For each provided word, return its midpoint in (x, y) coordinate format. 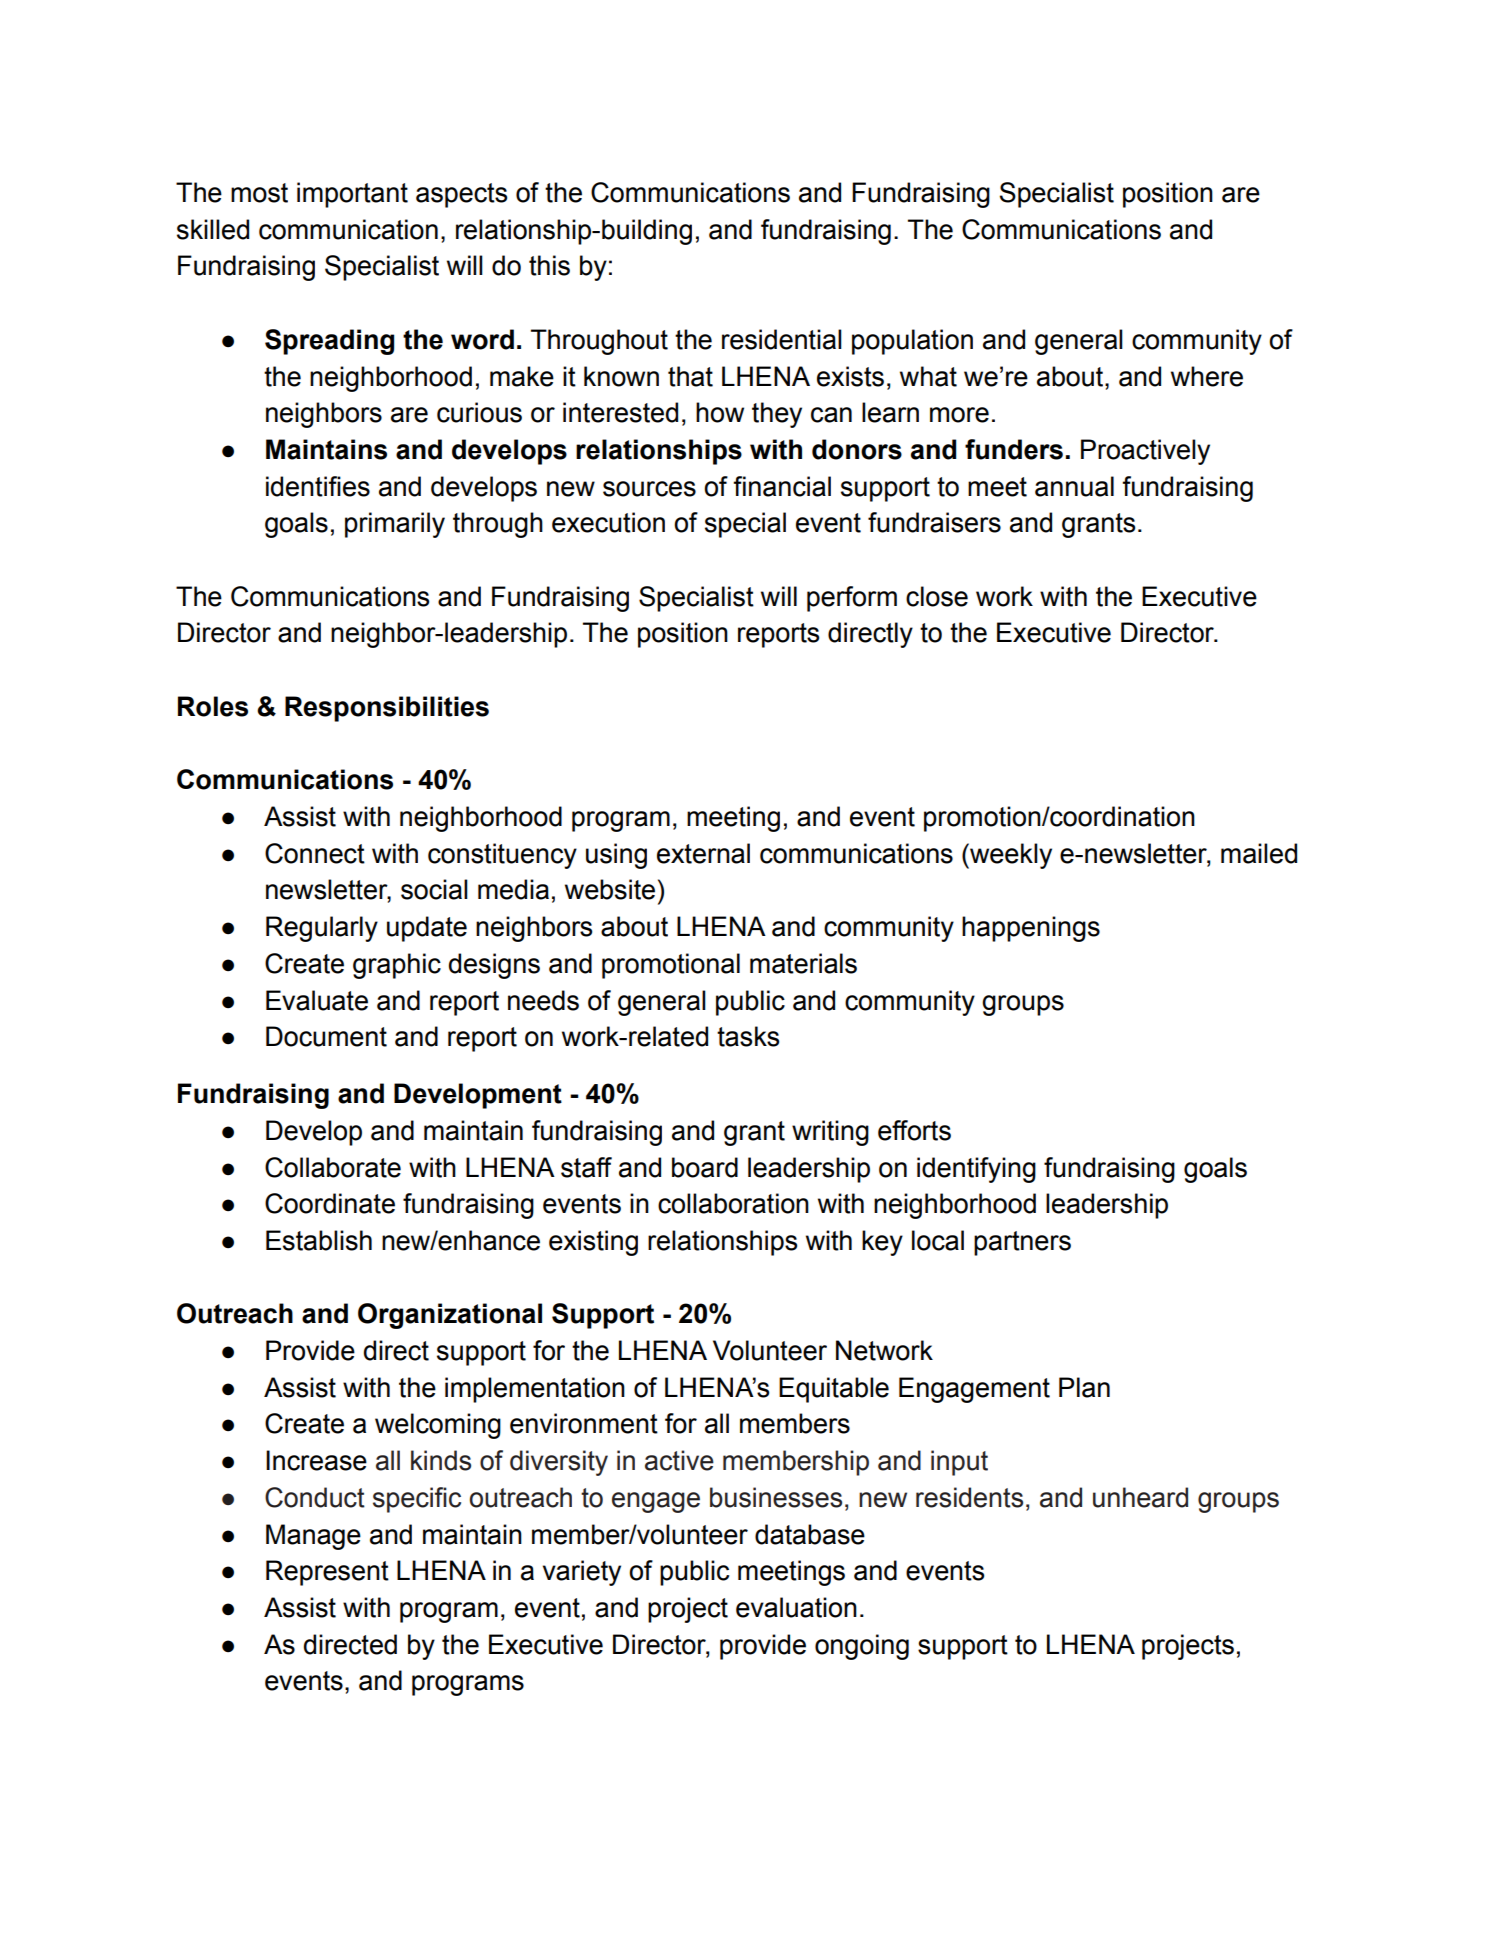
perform (852, 599)
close (937, 596)
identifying (976, 1170)
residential (782, 339)
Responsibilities (387, 709)
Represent (327, 1573)
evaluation (796, 1607)
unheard (1140, 1497)
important (352, 195)
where (1207, 376)
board (705, 1167)
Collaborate (333, 1167)
